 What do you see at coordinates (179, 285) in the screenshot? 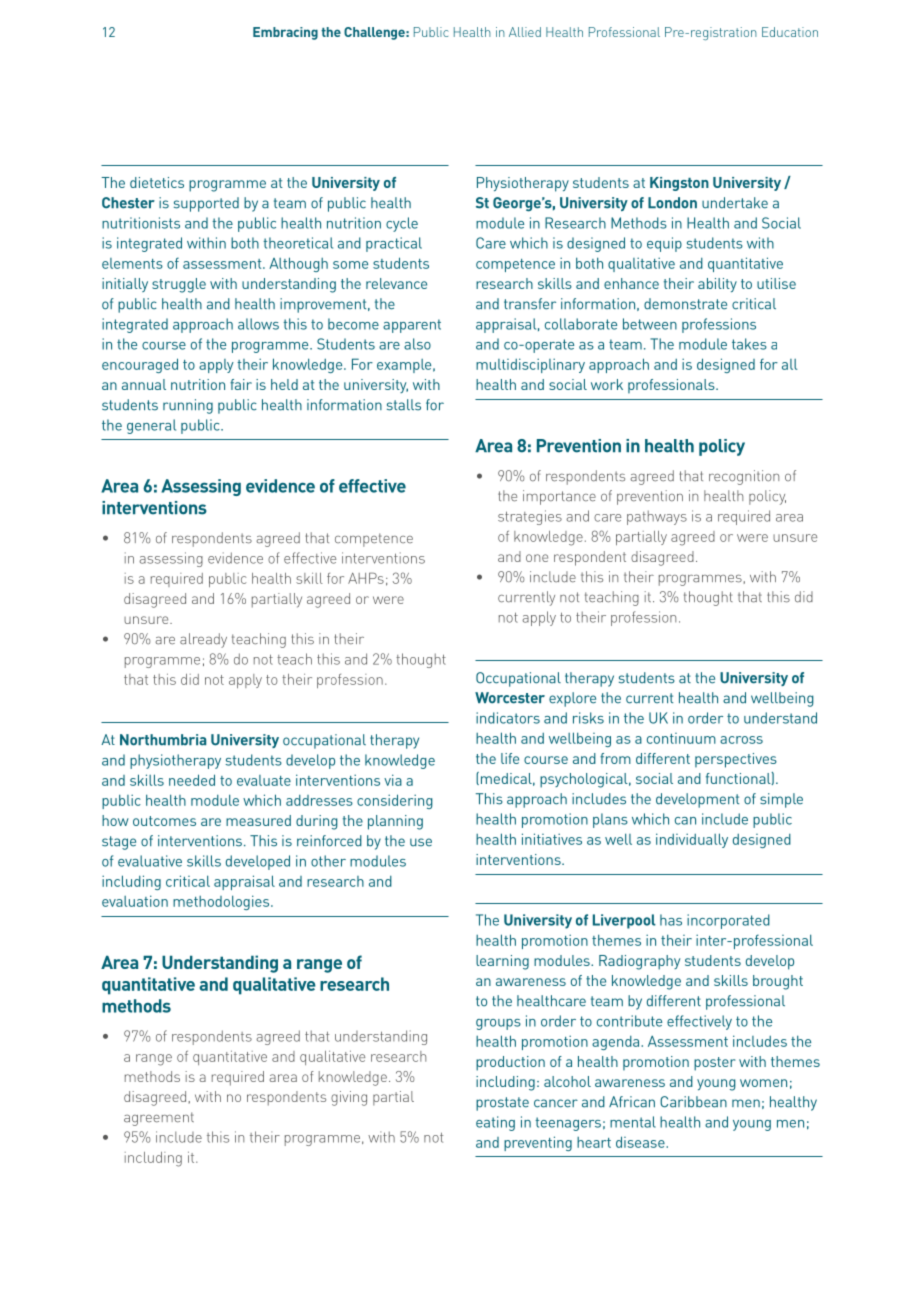
I see `struggle` at bounding box center [179, 285].
